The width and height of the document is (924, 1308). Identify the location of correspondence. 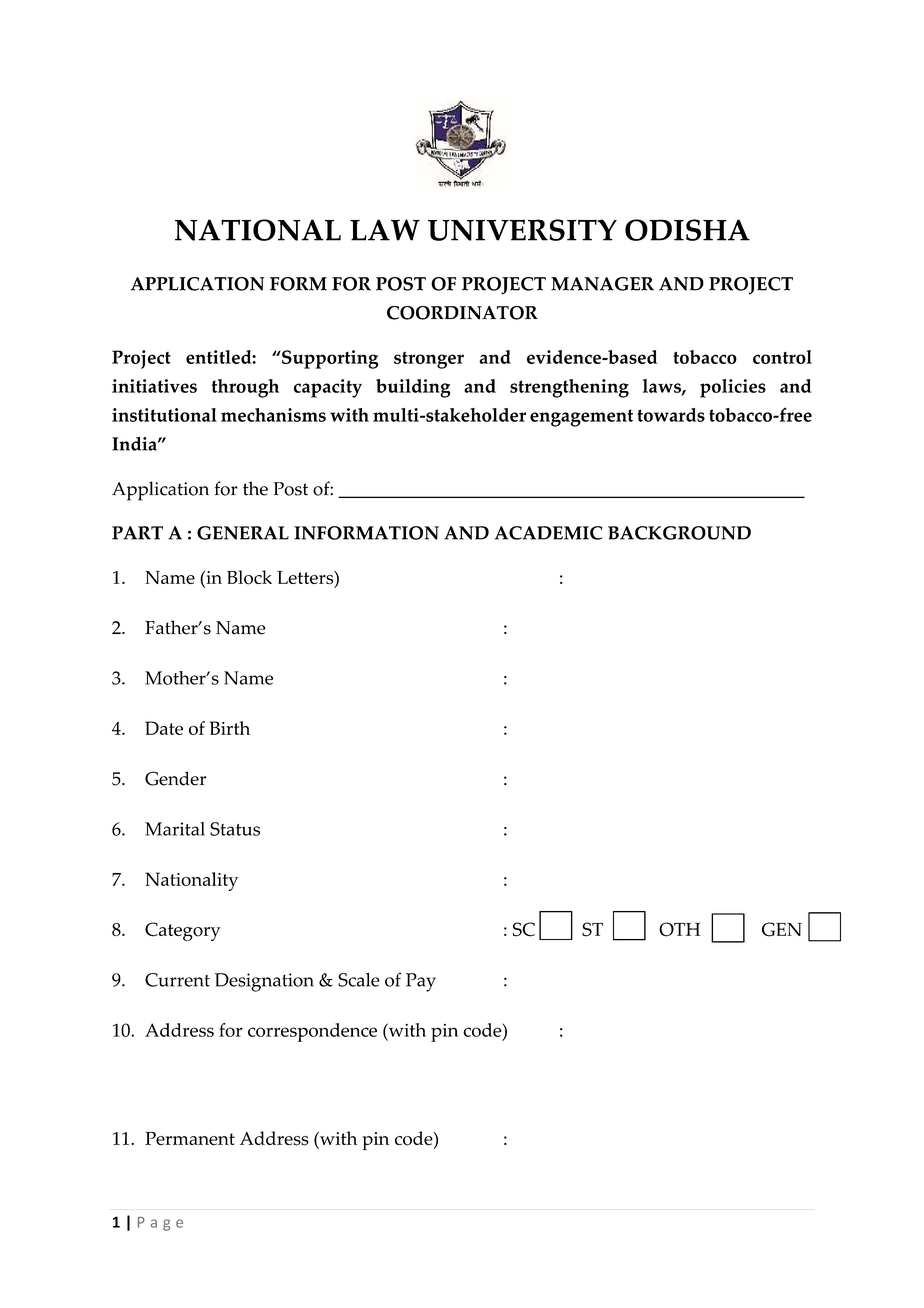
(312, 1032).
